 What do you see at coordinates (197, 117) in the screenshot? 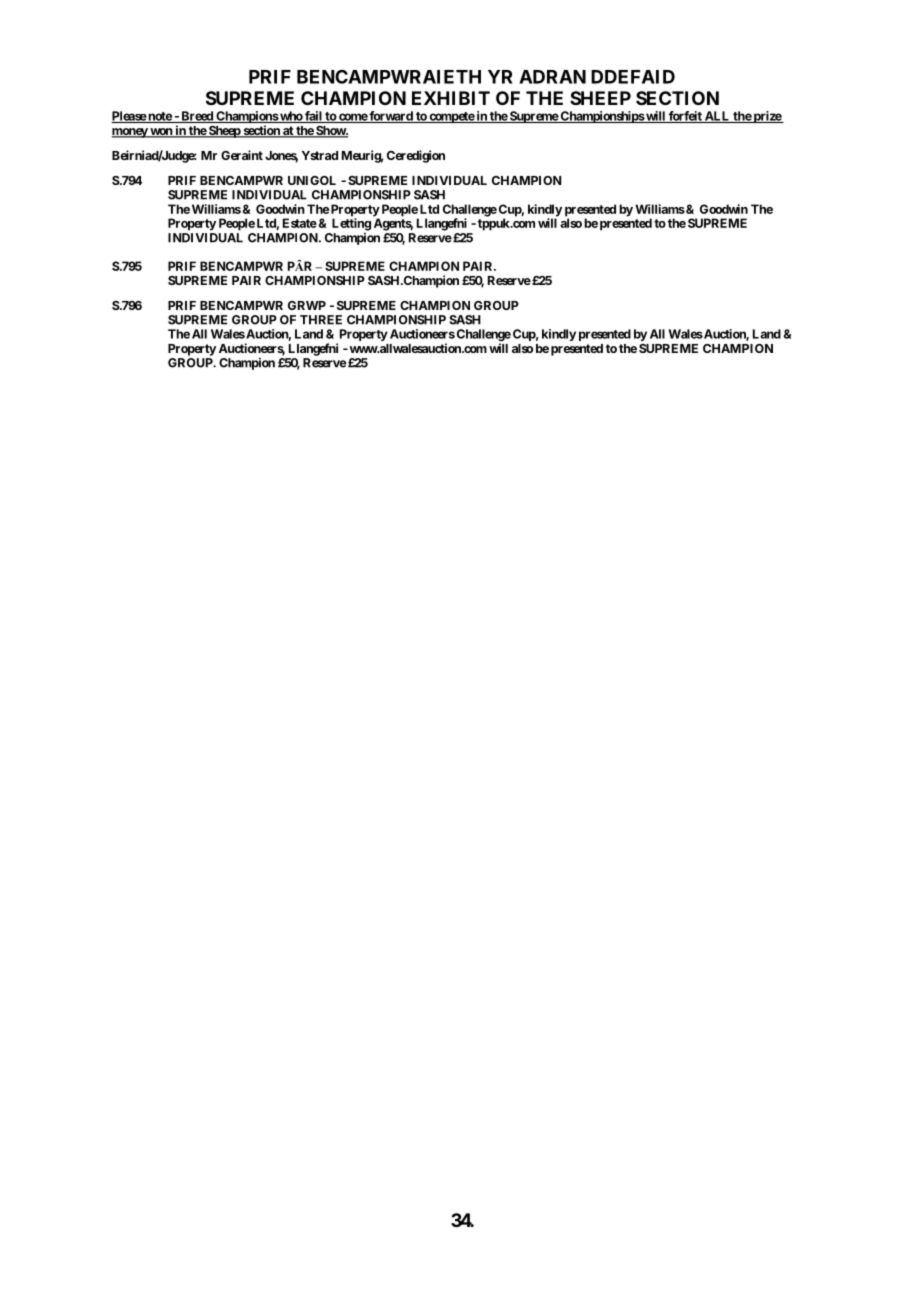
I see `Breed` at bounding box center [197, 117].
